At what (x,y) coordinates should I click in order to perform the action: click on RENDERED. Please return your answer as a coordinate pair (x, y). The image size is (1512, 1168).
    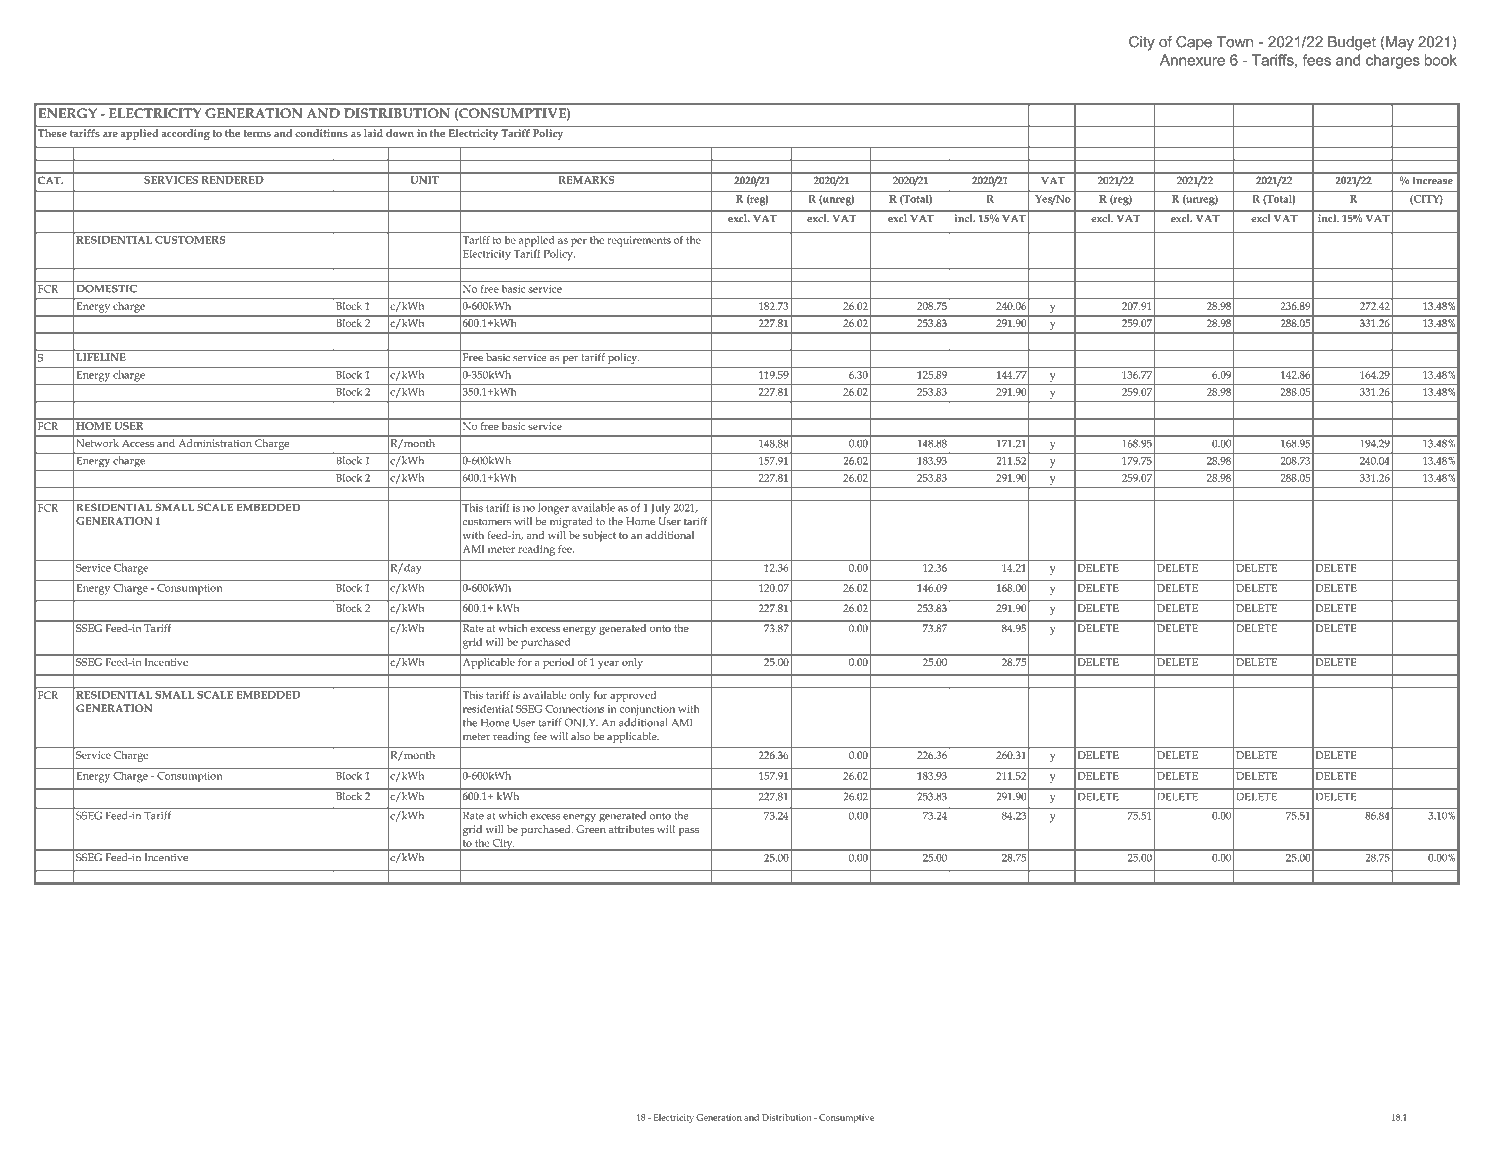
    Looking at the image, I should click on (232, 180).
